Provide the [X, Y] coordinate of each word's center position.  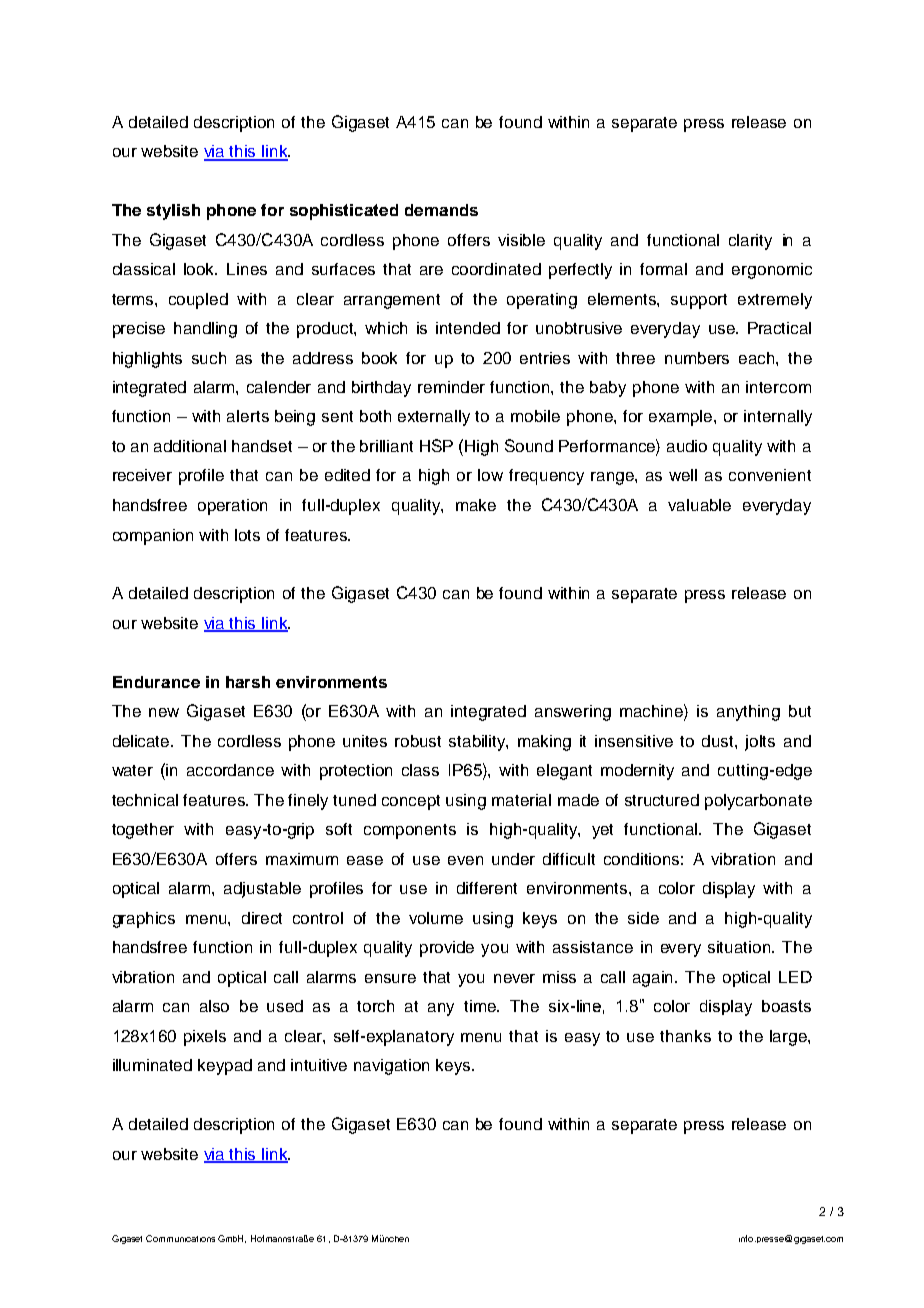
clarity [750, 242]
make [476, 505]
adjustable [262, 890]
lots [247, 535]
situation [740, 947]
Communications [180, 1238]
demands [441, 210]
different [487, 888]
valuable [699, 505]
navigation [391, 1067]
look [200, 269]
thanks [685, 1036]
